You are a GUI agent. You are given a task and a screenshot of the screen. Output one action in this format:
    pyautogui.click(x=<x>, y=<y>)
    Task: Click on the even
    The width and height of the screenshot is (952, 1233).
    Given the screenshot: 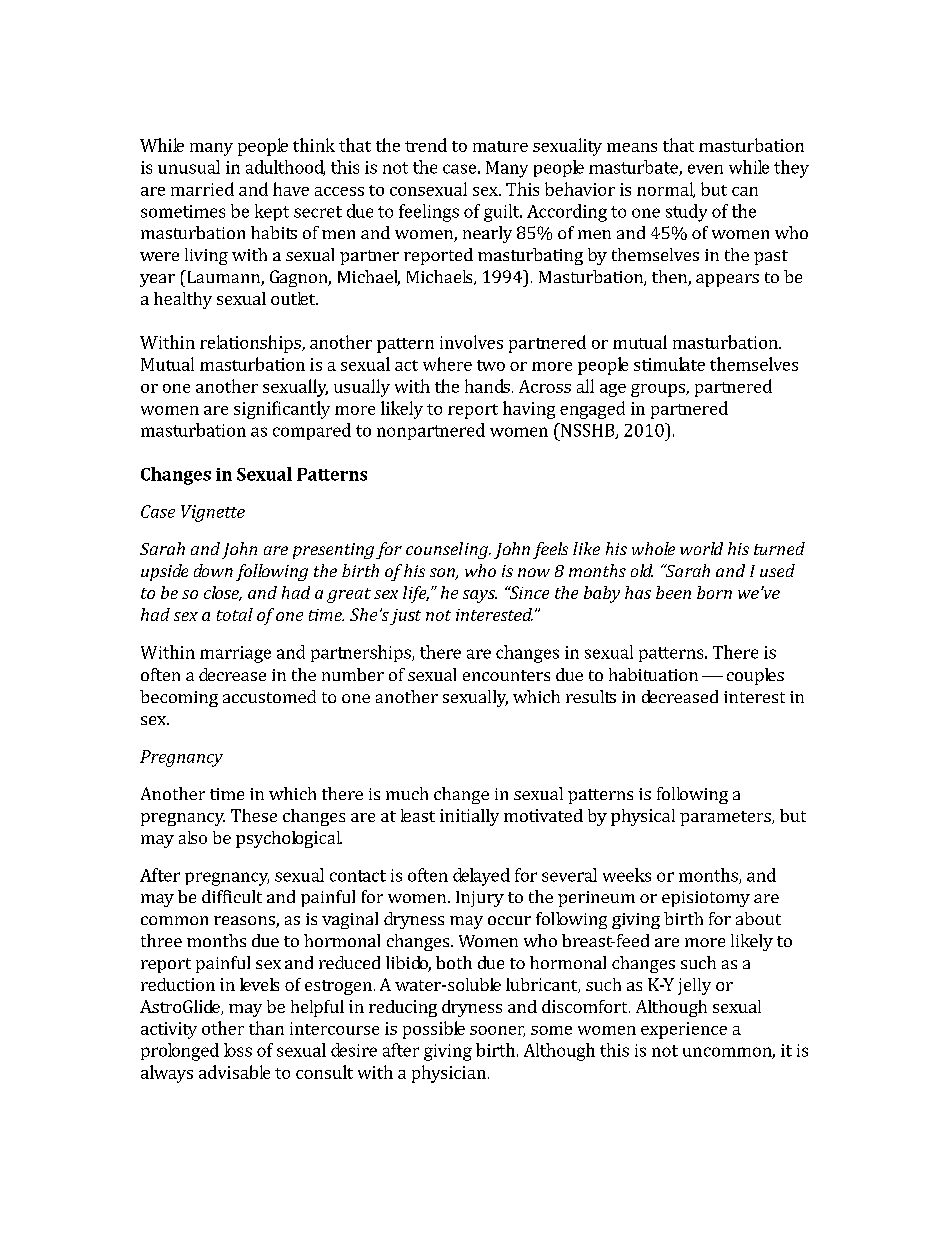 What is the action you would take?
    pyautogui.click(x=705, y=169)
